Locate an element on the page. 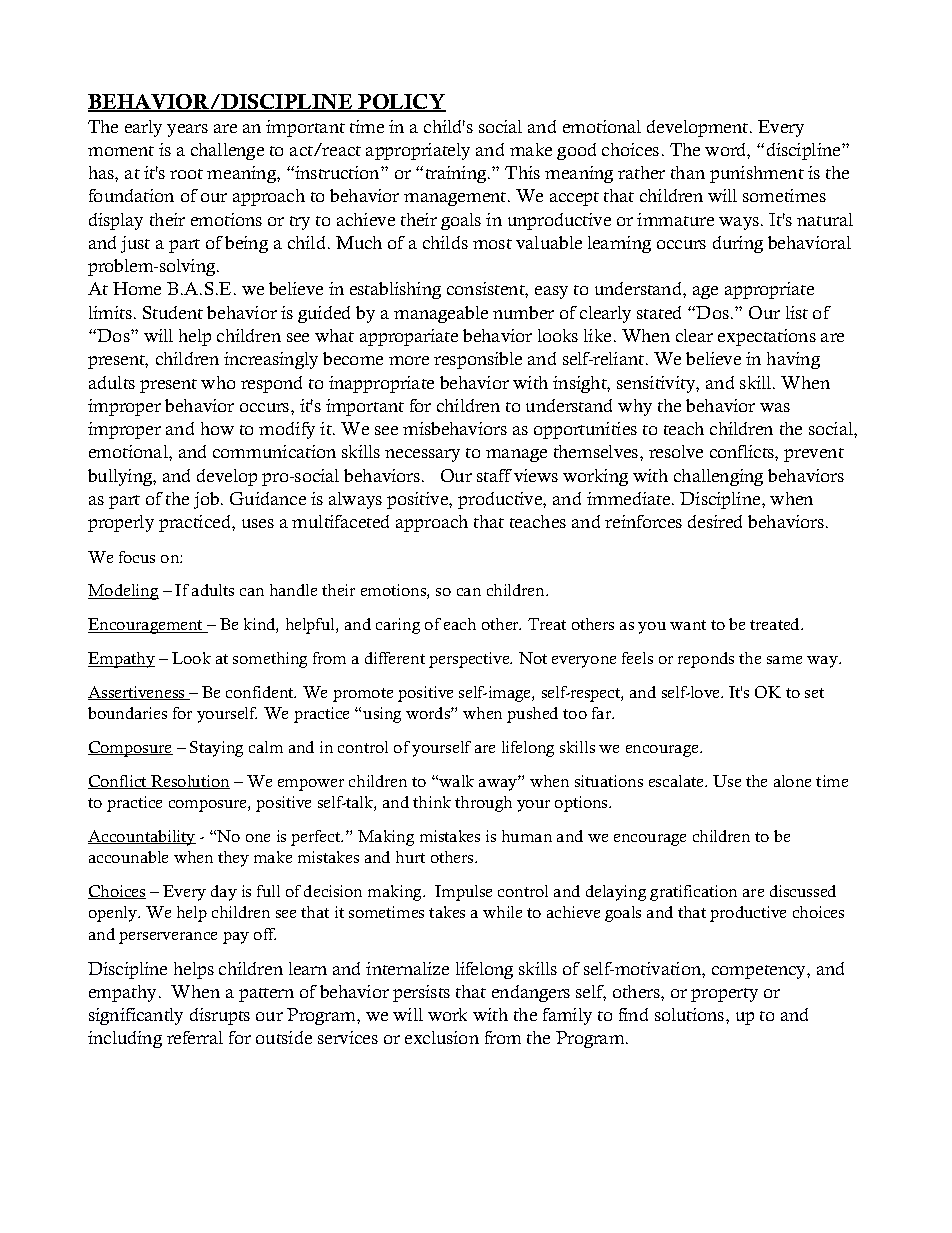  who is located at coordinates (218, 382).
